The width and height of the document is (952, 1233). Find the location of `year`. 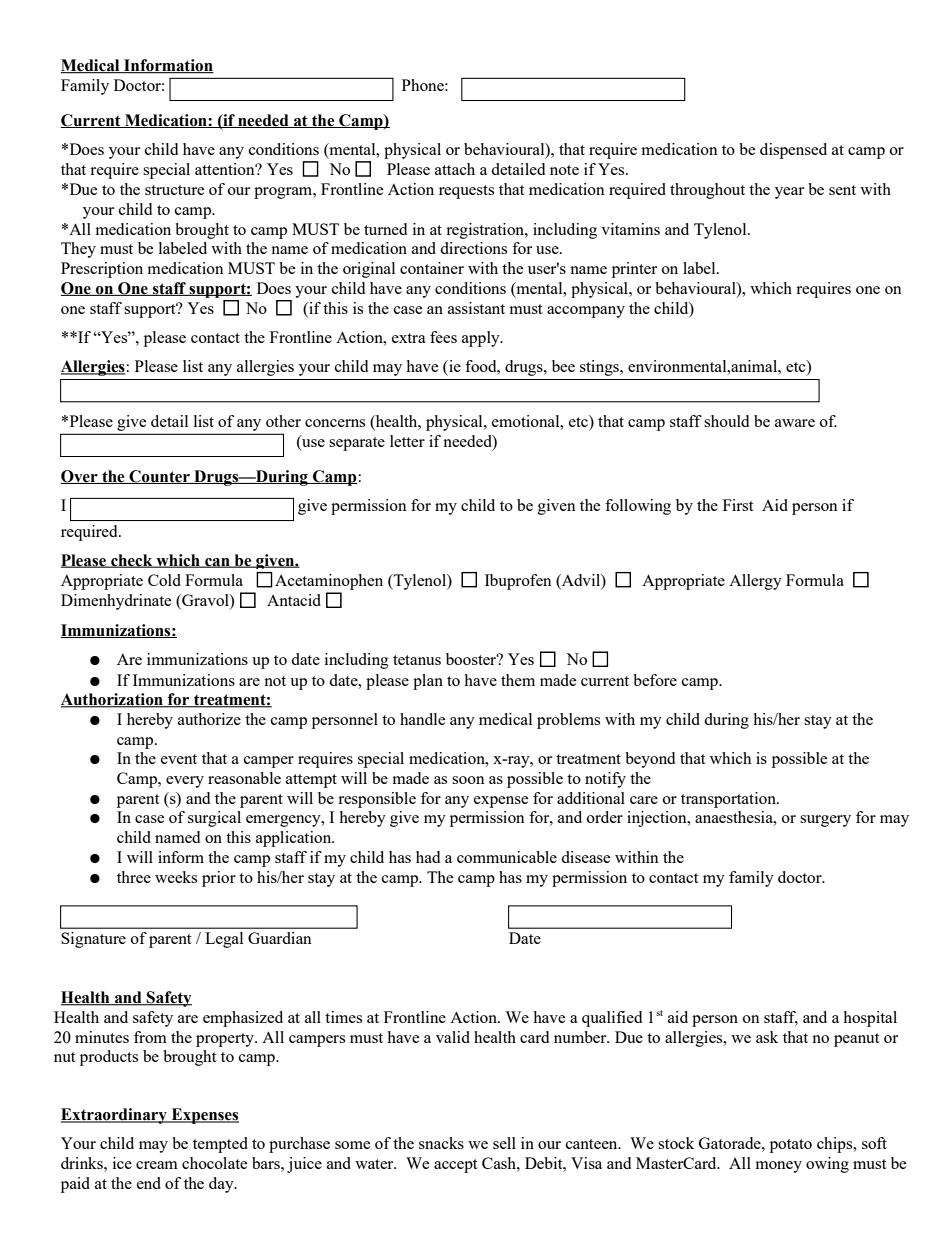

year is located at coordinates (789, 193).
